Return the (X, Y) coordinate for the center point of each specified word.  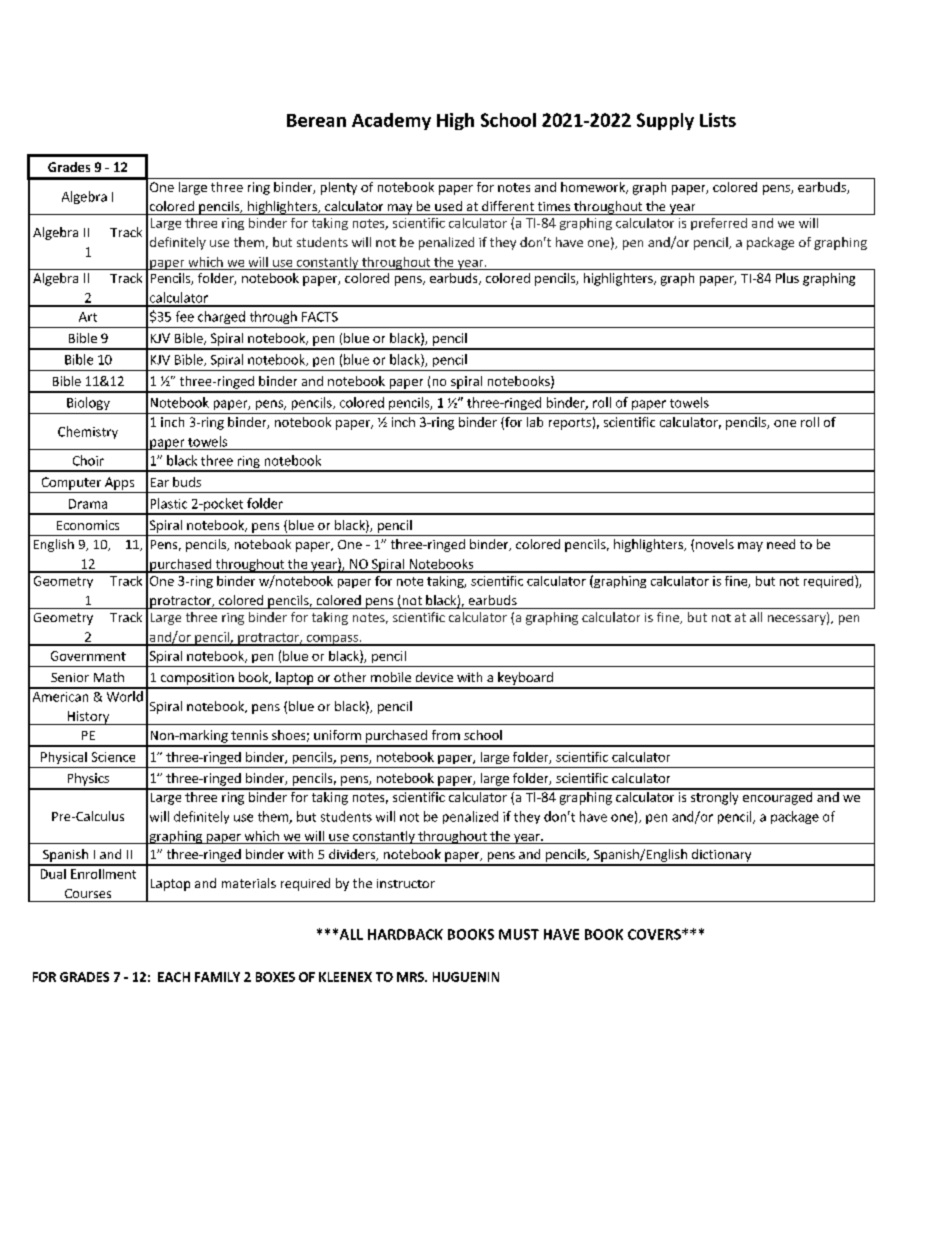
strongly (714, 797)
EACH (174, 977)
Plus (787, 278)
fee (185, 316)
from (446, 735)
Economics (88, 525)
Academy (391, 121)
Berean (316, 120)
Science (113, 757)
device (434, 677)
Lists (718, 120)
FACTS (320, 317)
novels (715, 544)
